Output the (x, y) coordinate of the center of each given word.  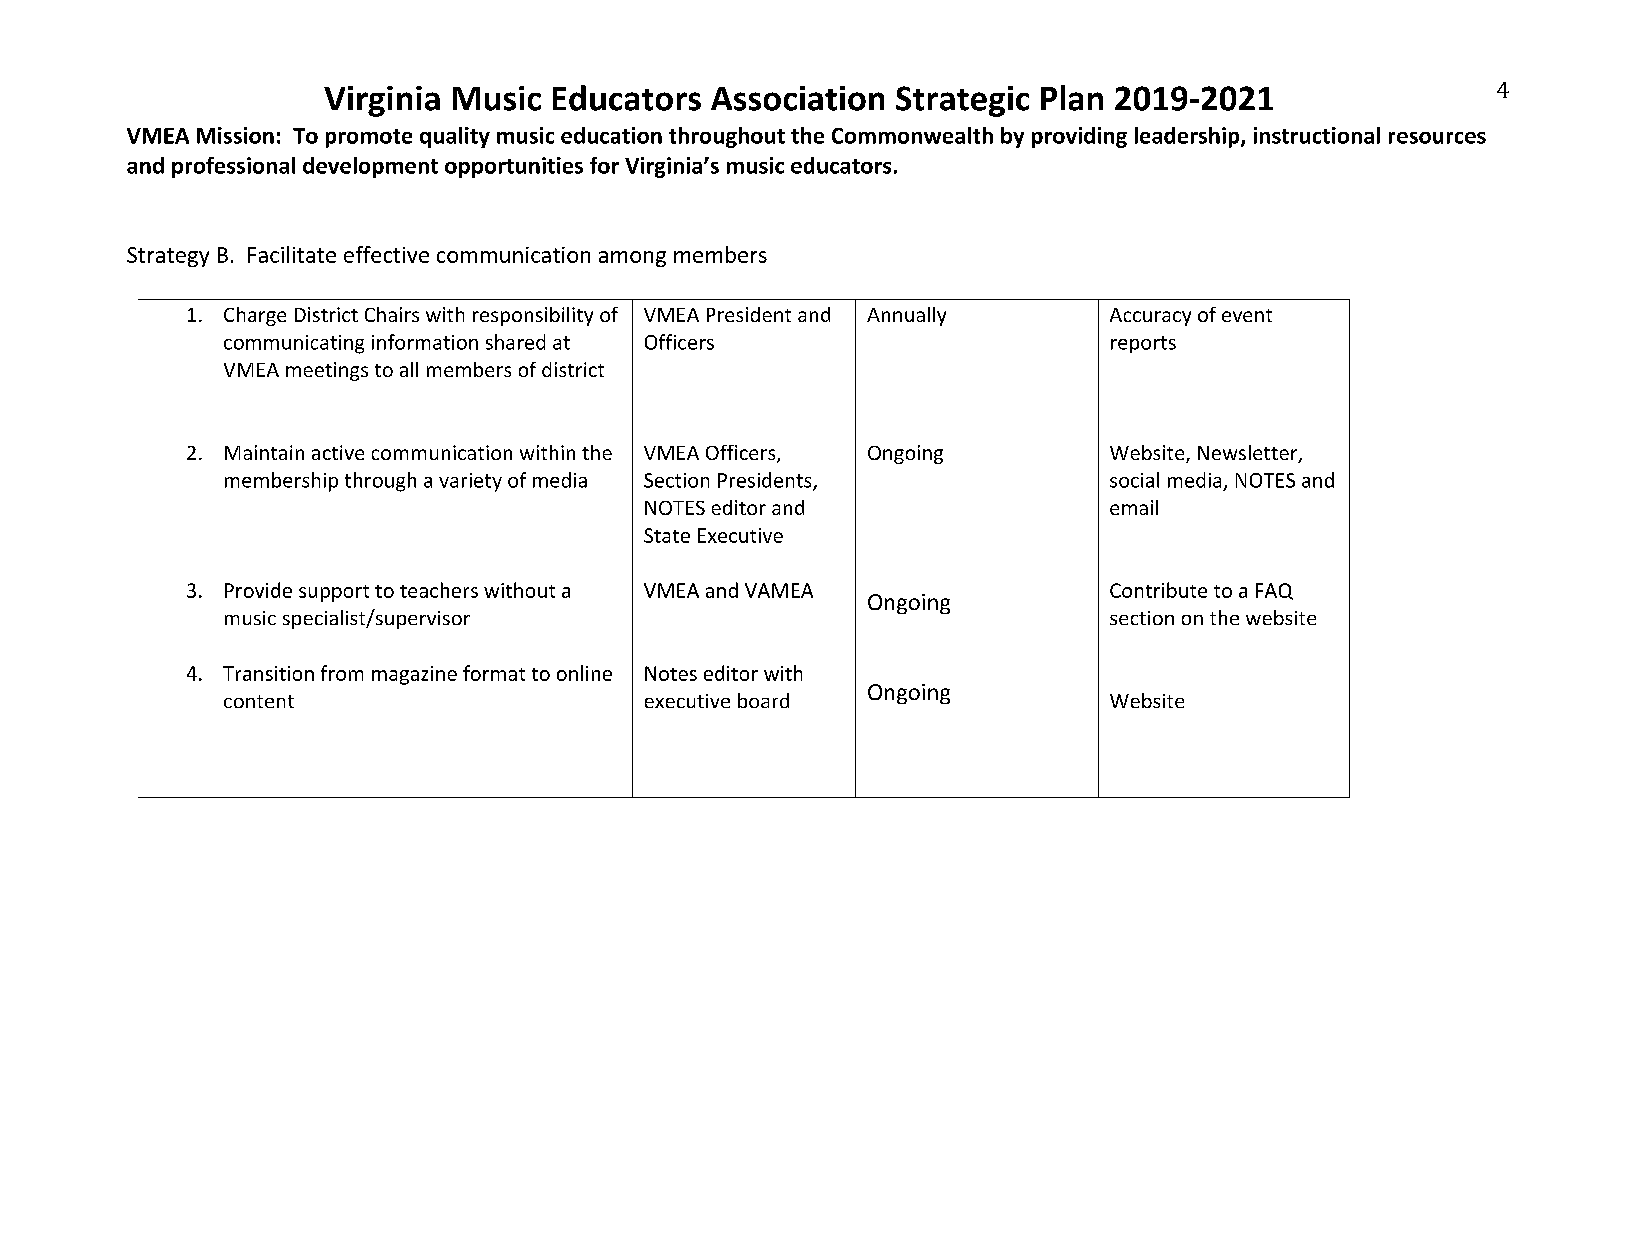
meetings (327, 371)
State (667, 535)
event (1247, 315)
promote (369, 138)
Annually (906, 316)
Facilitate (292, 254)
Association (797, 98)
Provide (258, 590)
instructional (1317, 135)
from (342, 673)
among (632, 259)
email (1134, 507)
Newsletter (1249, 454)
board (763, 700)
